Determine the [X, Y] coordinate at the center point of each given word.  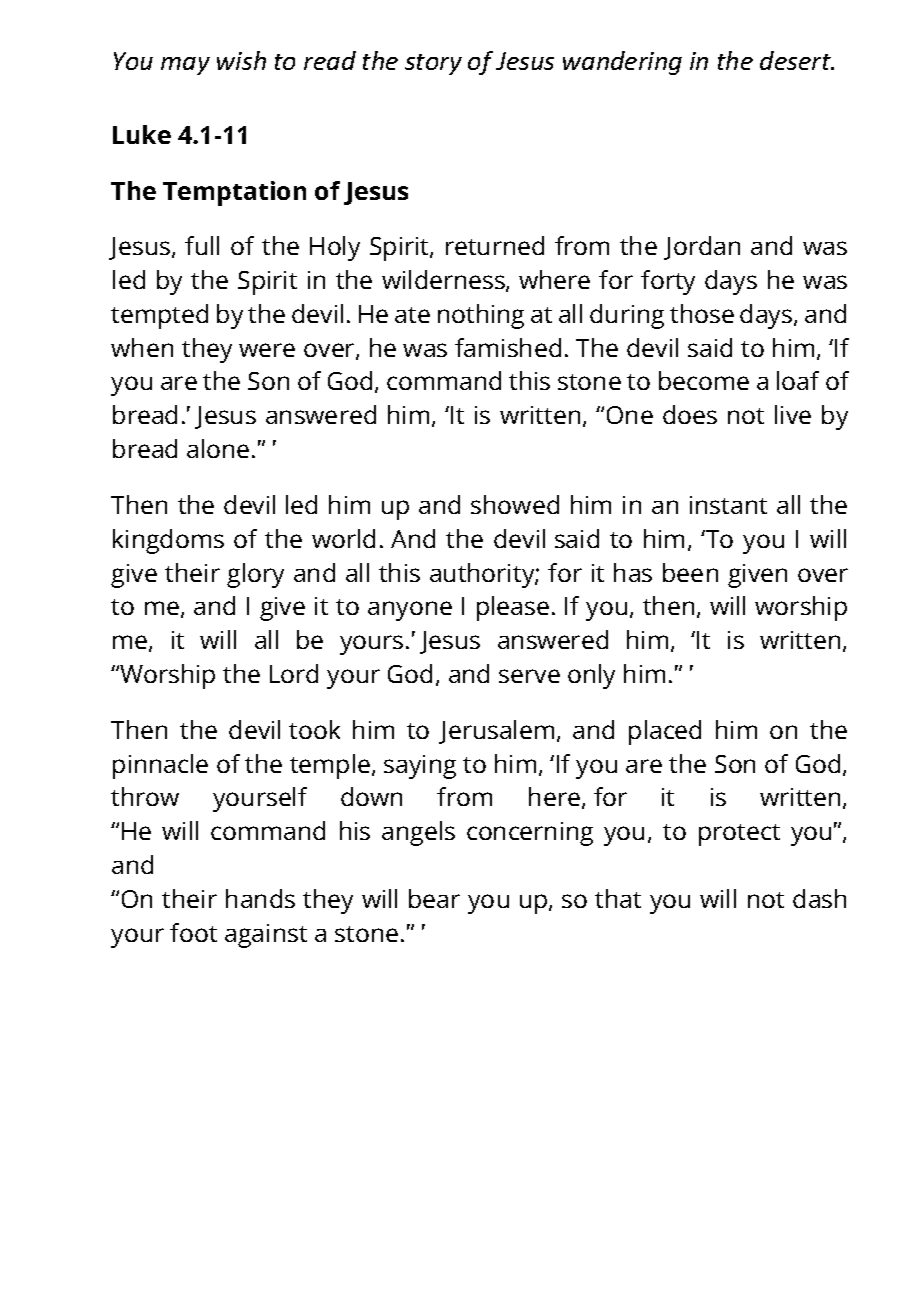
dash [819, 898]
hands [260, 898]
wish [241, 60]
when [142, 347]
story [433, 64]
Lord [294, 673]
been [690, 572]
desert [796, 60]
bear [434, 898]
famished [508, 347]
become [704, 380]
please [513, 608]
